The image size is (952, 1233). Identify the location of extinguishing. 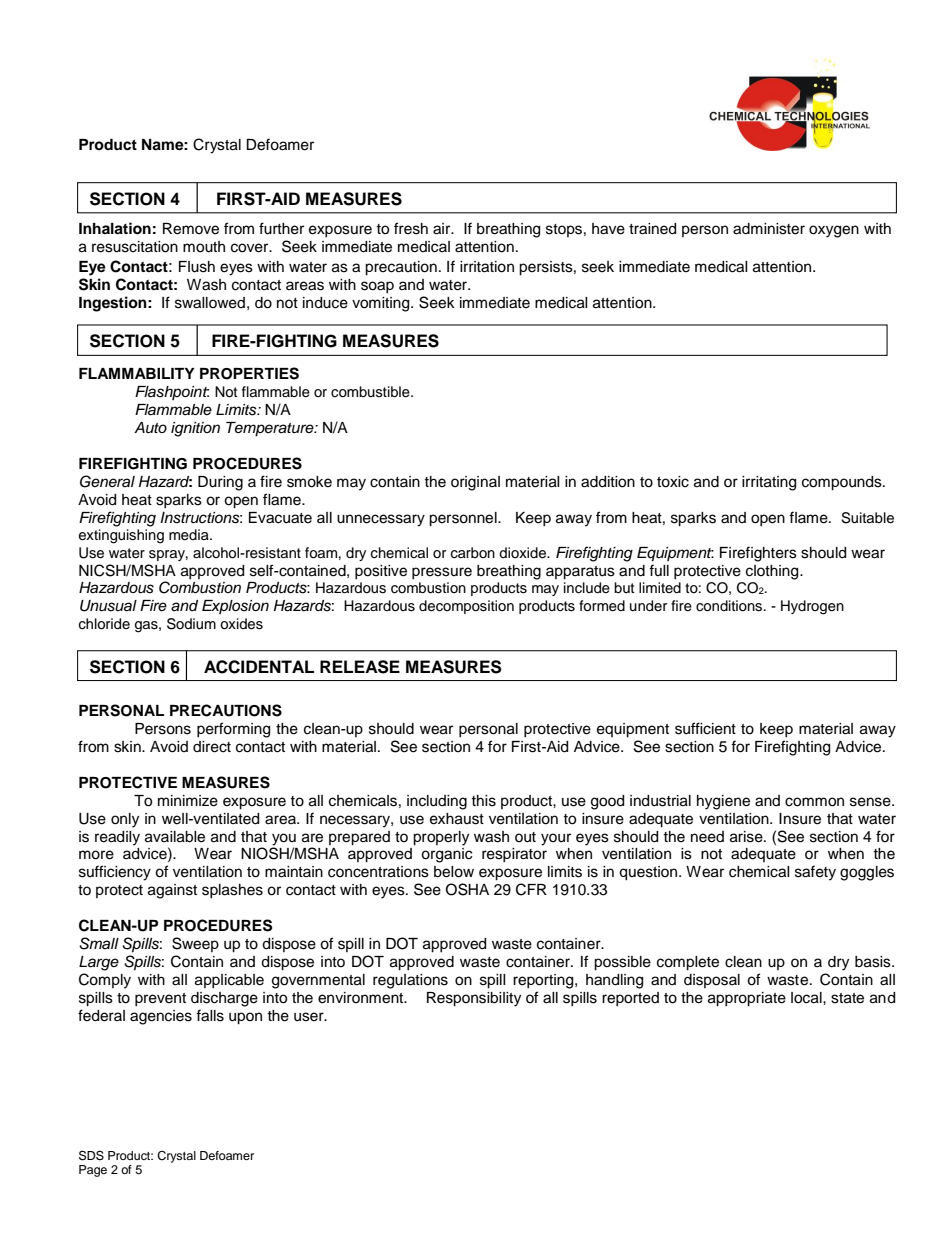
(121, 536).
